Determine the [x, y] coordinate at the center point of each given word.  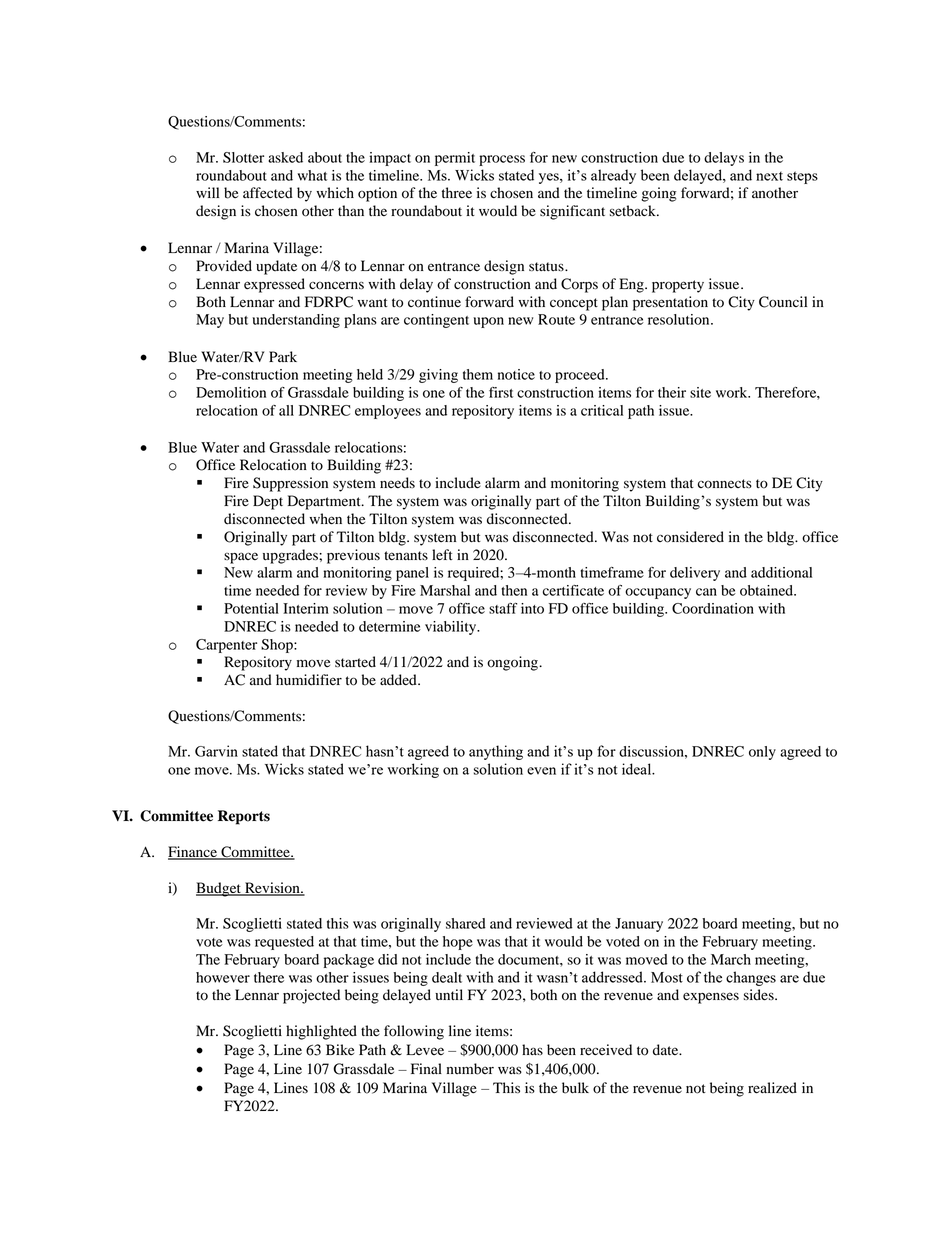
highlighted [321, 1032]
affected [268, 193]
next [769, 176]
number [470, 1069]
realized [772, 1088]
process [502, 160]
